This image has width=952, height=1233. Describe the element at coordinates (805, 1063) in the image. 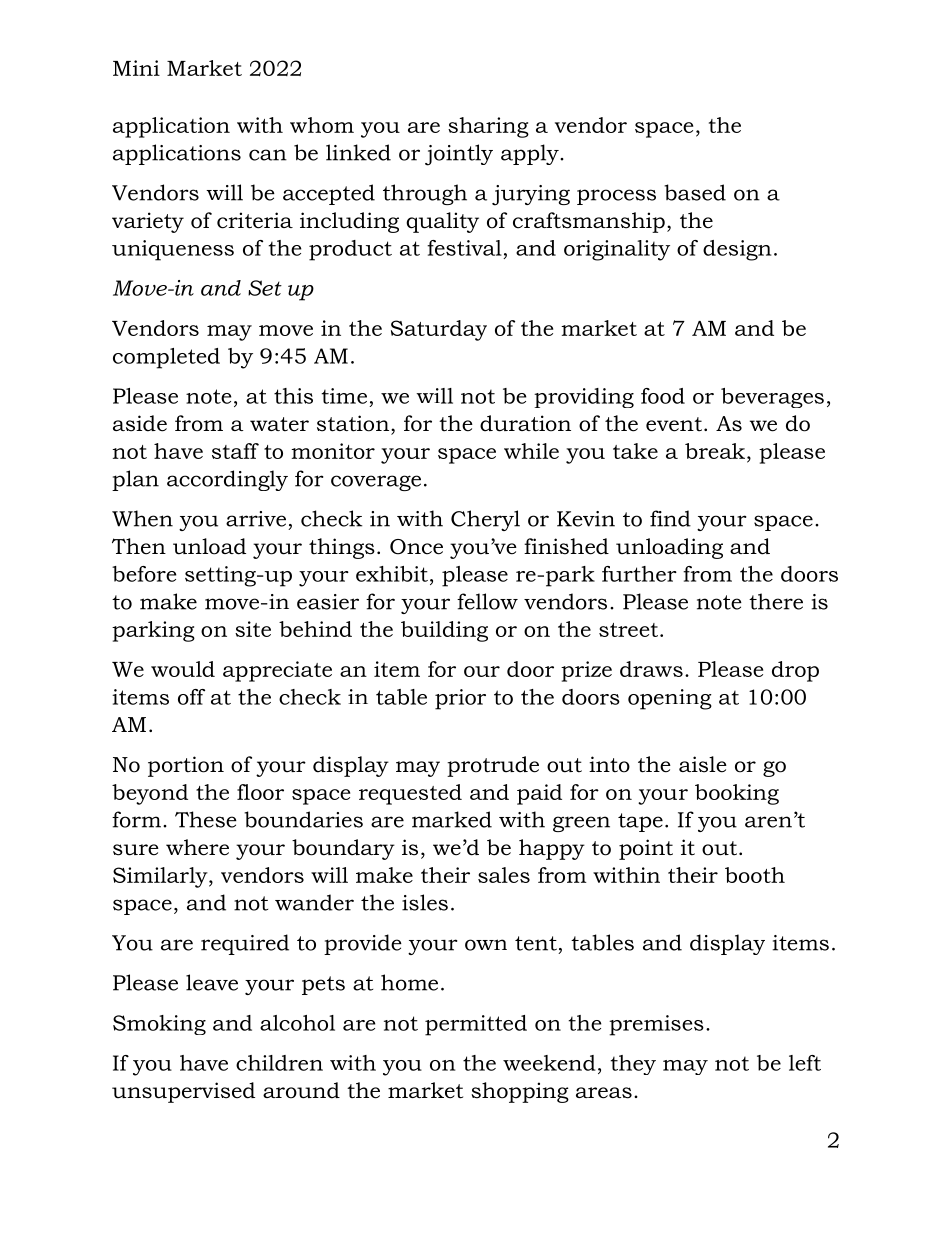

I see `left` at that location.
